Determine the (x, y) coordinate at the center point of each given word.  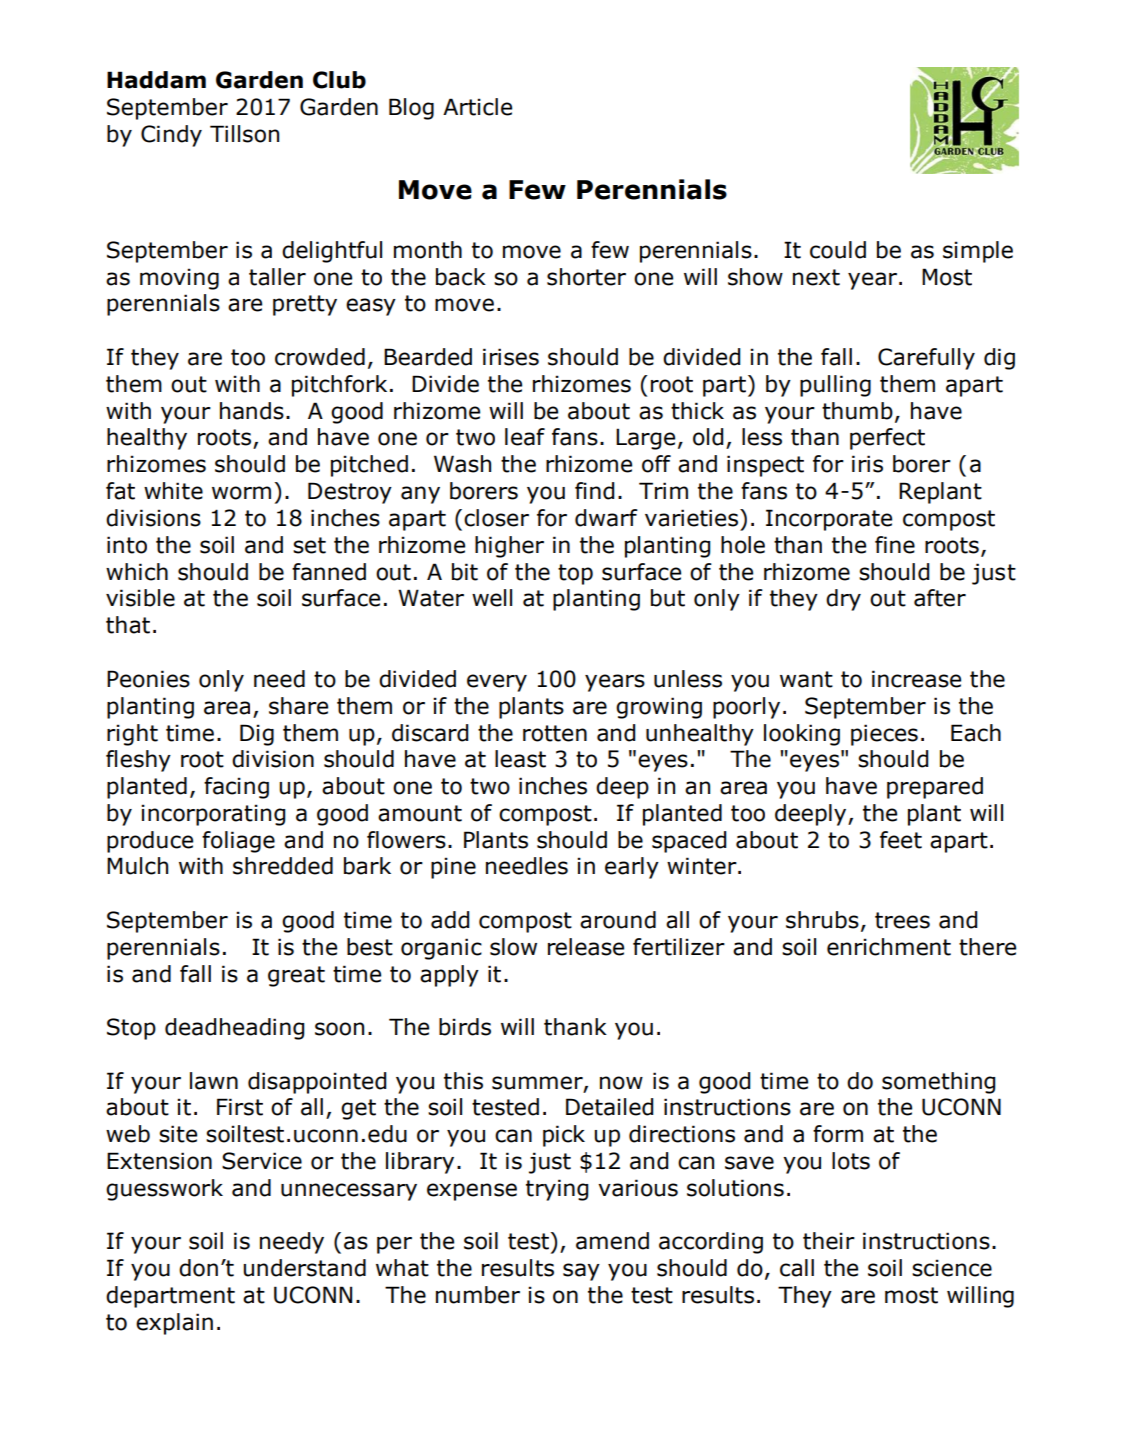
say (581, 1272)
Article (477, 107)
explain (174, 1324)
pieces (884, 735)
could (838, 250)
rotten (555, 733)
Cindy (171, 136)
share (298, 706)
